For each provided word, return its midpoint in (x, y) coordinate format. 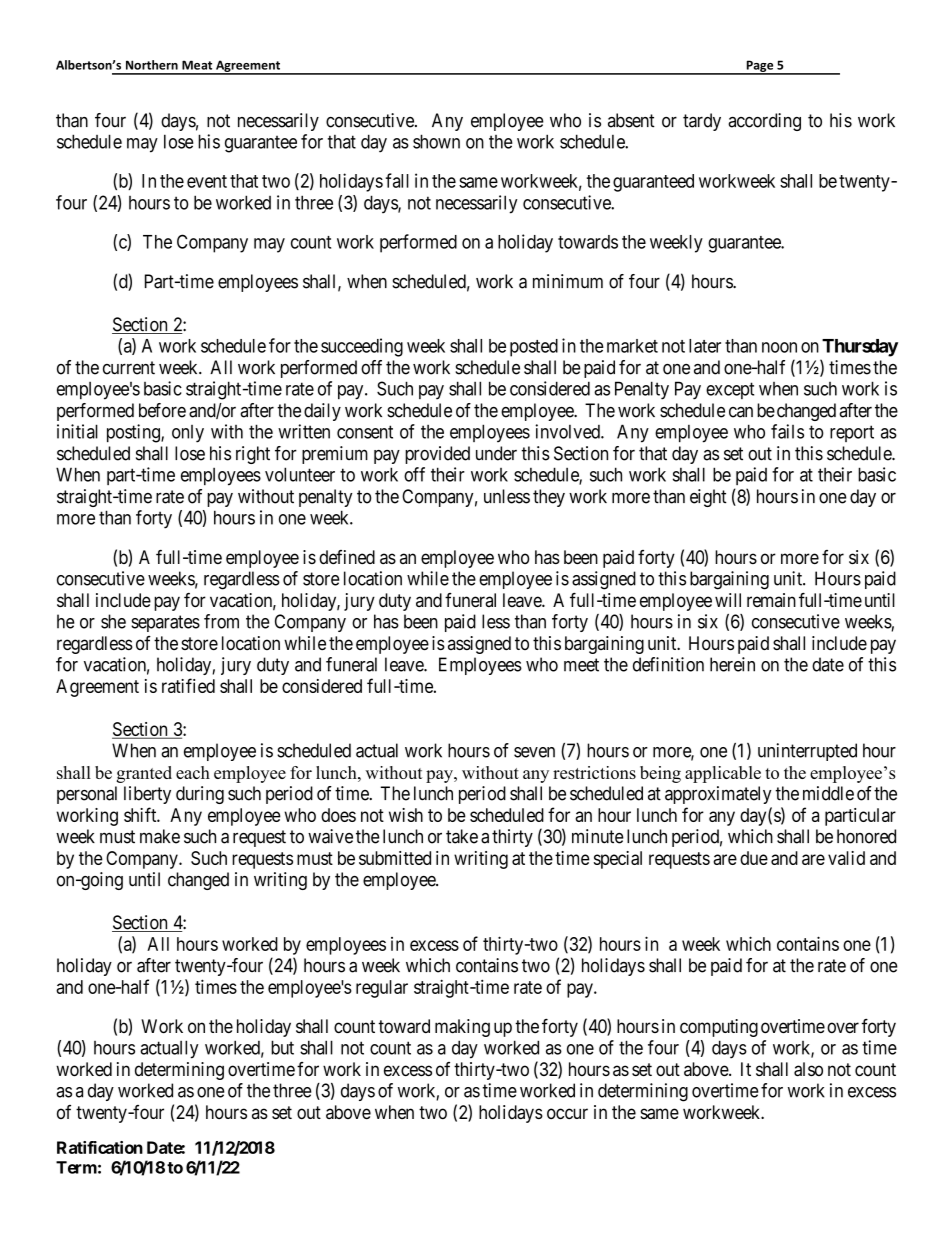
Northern (152, 65)
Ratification (100, 1147)
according (764, 122)
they (549, 498)
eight (708, 498)
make (160, 836)
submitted (395, 858)
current (129, 368)
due (754, 858)
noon (779, 347)
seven (534, 752)
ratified (188, 685)
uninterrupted (807, 752)
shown (436, 141)
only (188, 434)
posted (534, 348)
